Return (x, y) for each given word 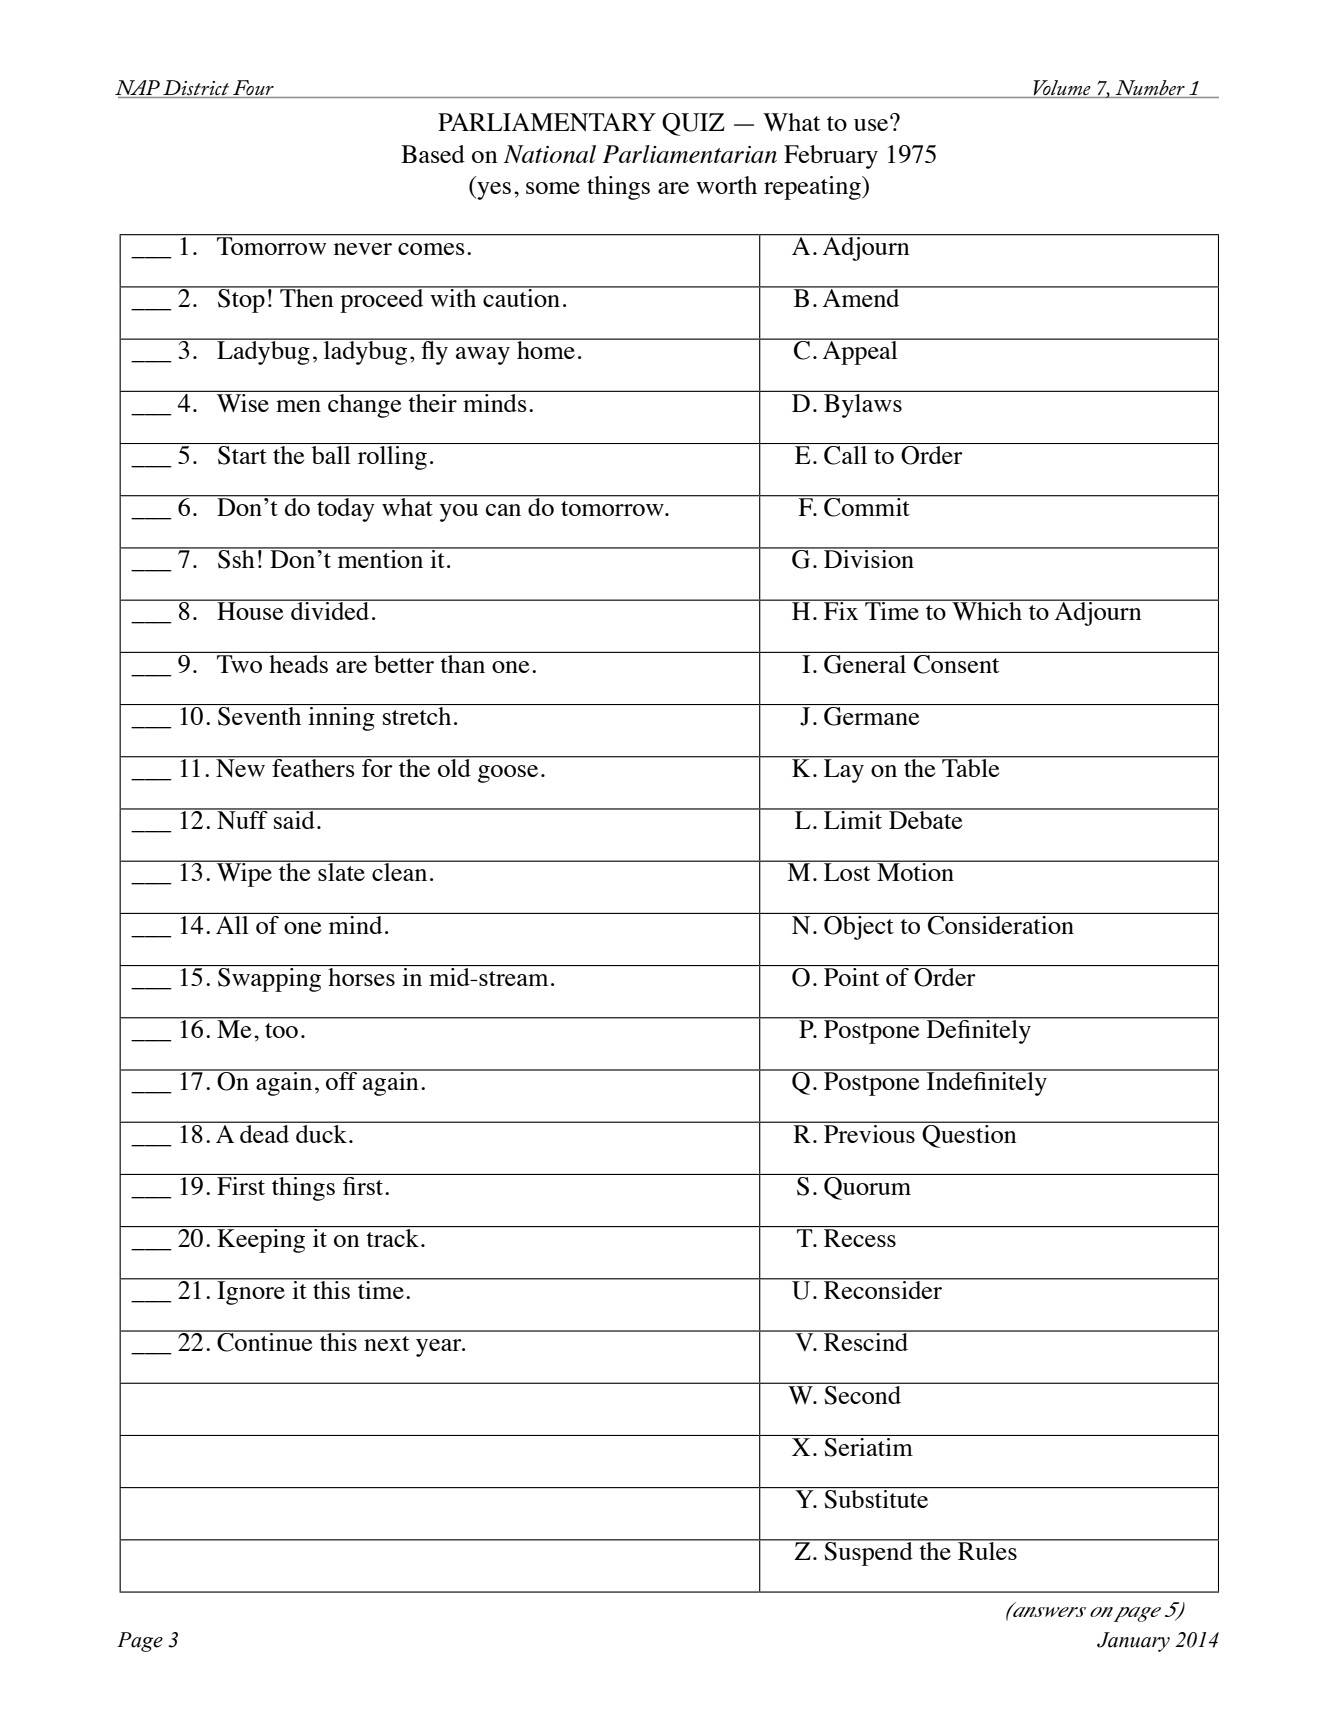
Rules (987, 1550)
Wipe (244, 874)
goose (508, 774)
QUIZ (693, 124)
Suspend (869, 1553)
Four (253, 87)
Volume (1062, 89)
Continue (265, 1341)
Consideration (1001, 924)
